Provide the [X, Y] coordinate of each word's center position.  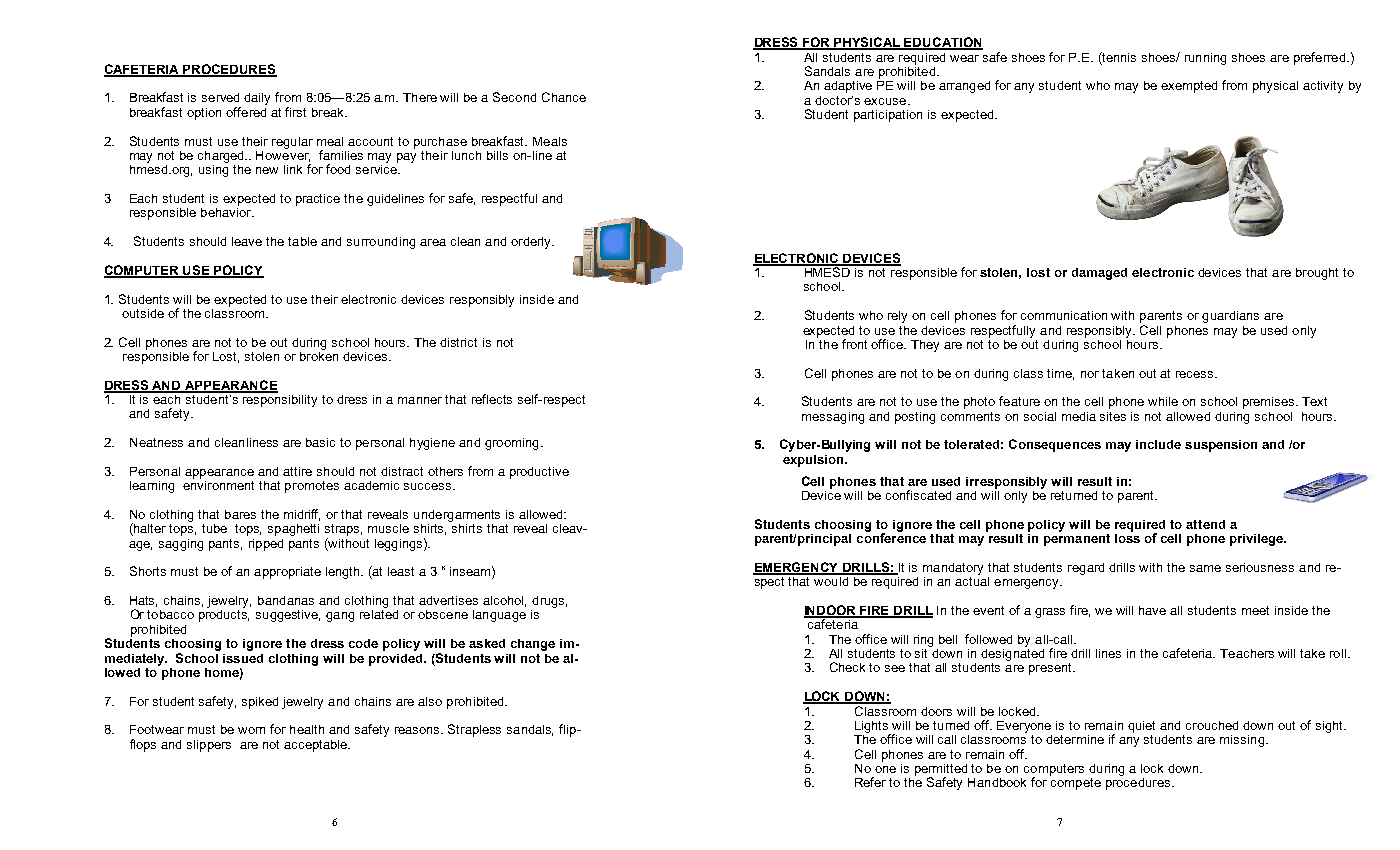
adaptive [848, 87]
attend [1205, 524]
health [307, 729]
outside [143, 313]
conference [891, 537]
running [1205, 59]
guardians [1230, 317]
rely [897, 317]
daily [257, 99]
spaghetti [293, 530]
